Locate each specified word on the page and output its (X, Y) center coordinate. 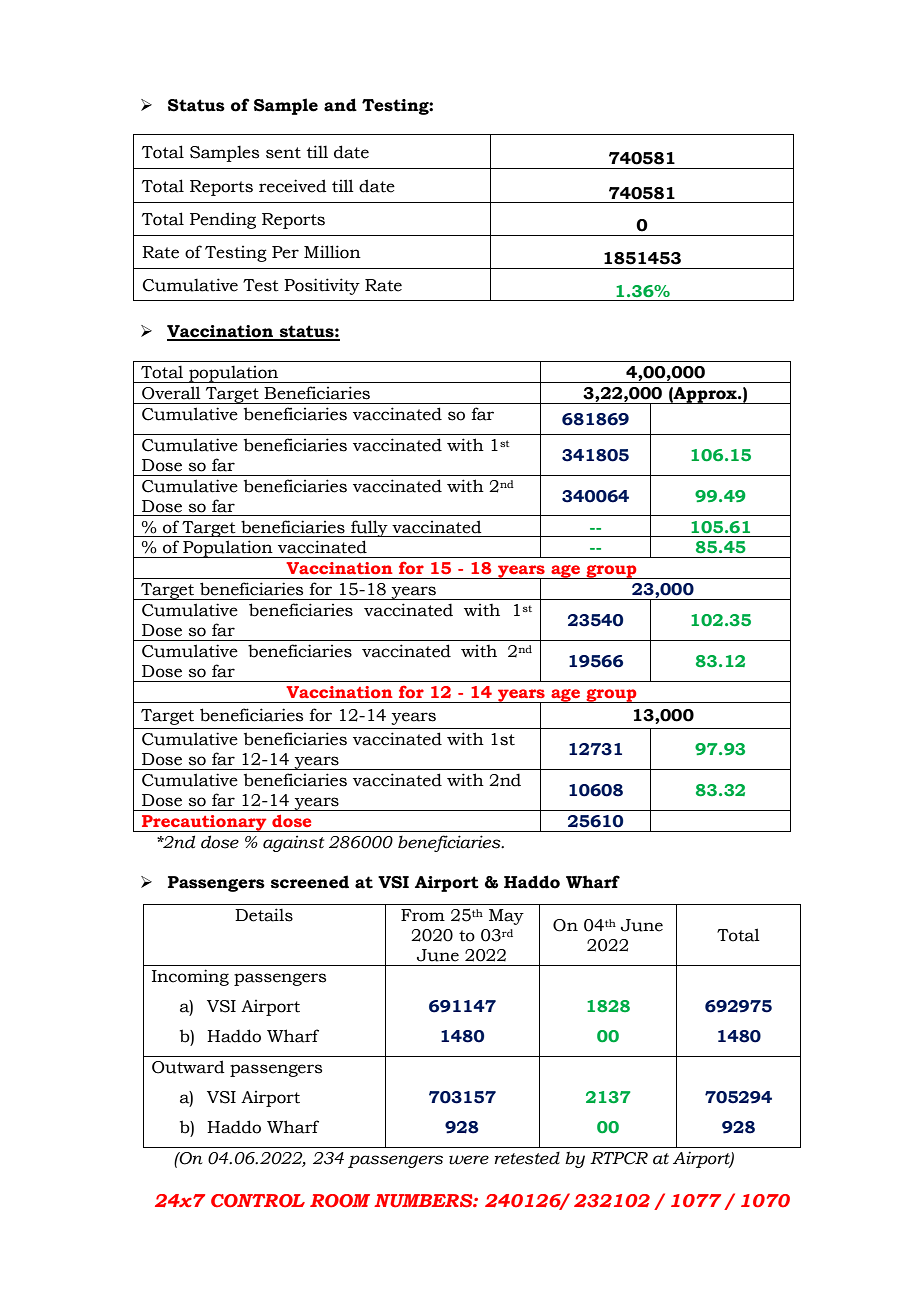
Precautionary (204, 823)
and (340, 105)
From (423, 915)
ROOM (340, 1201)
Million (332, 252)
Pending (223, 220)
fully (369, 528)
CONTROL (258, 1201)
